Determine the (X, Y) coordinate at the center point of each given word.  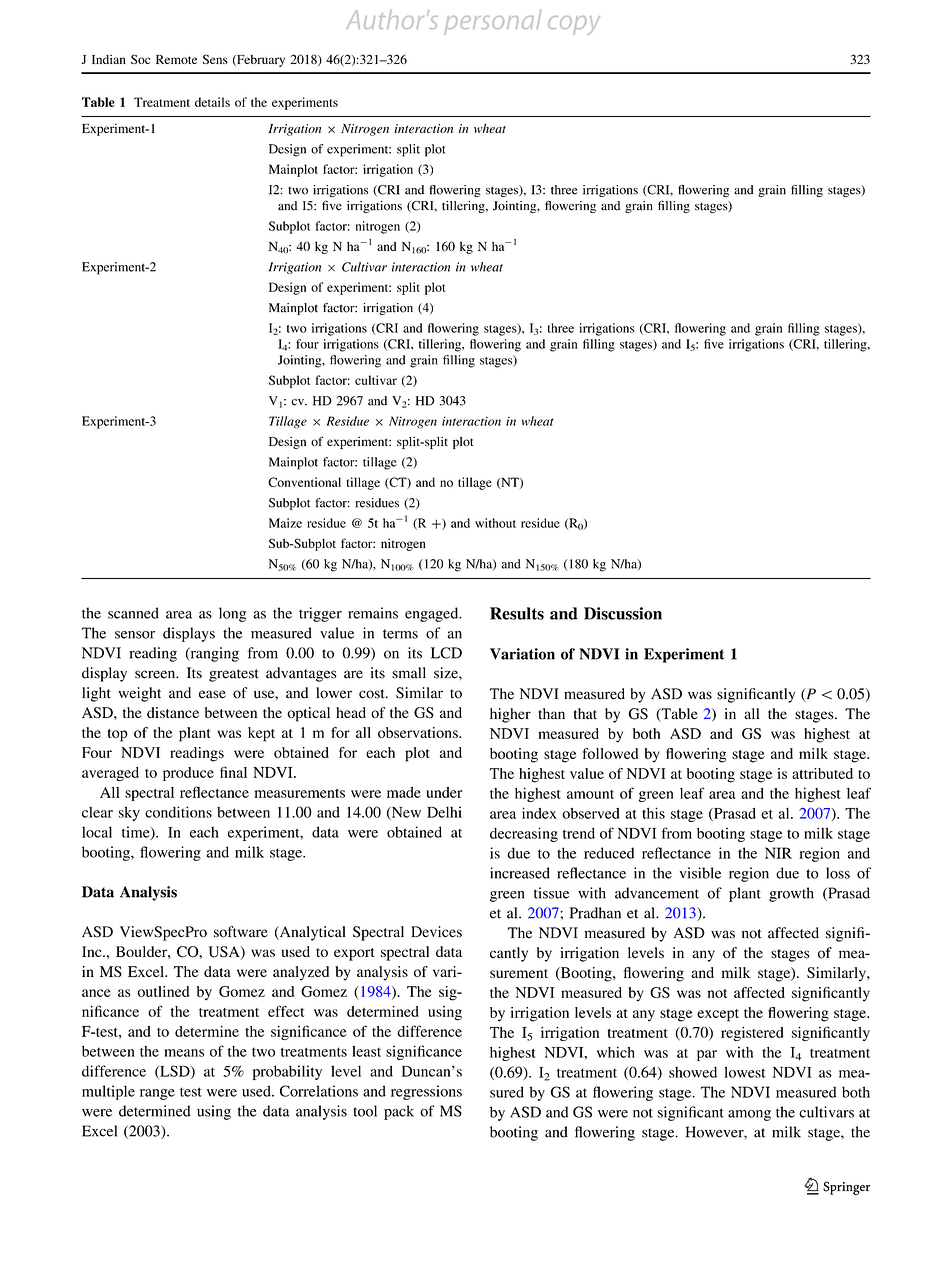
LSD (175, 1072)
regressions (426, 1092)
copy (574, 25)
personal (492, 22)
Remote (176, 59)
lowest (745, 1072)
